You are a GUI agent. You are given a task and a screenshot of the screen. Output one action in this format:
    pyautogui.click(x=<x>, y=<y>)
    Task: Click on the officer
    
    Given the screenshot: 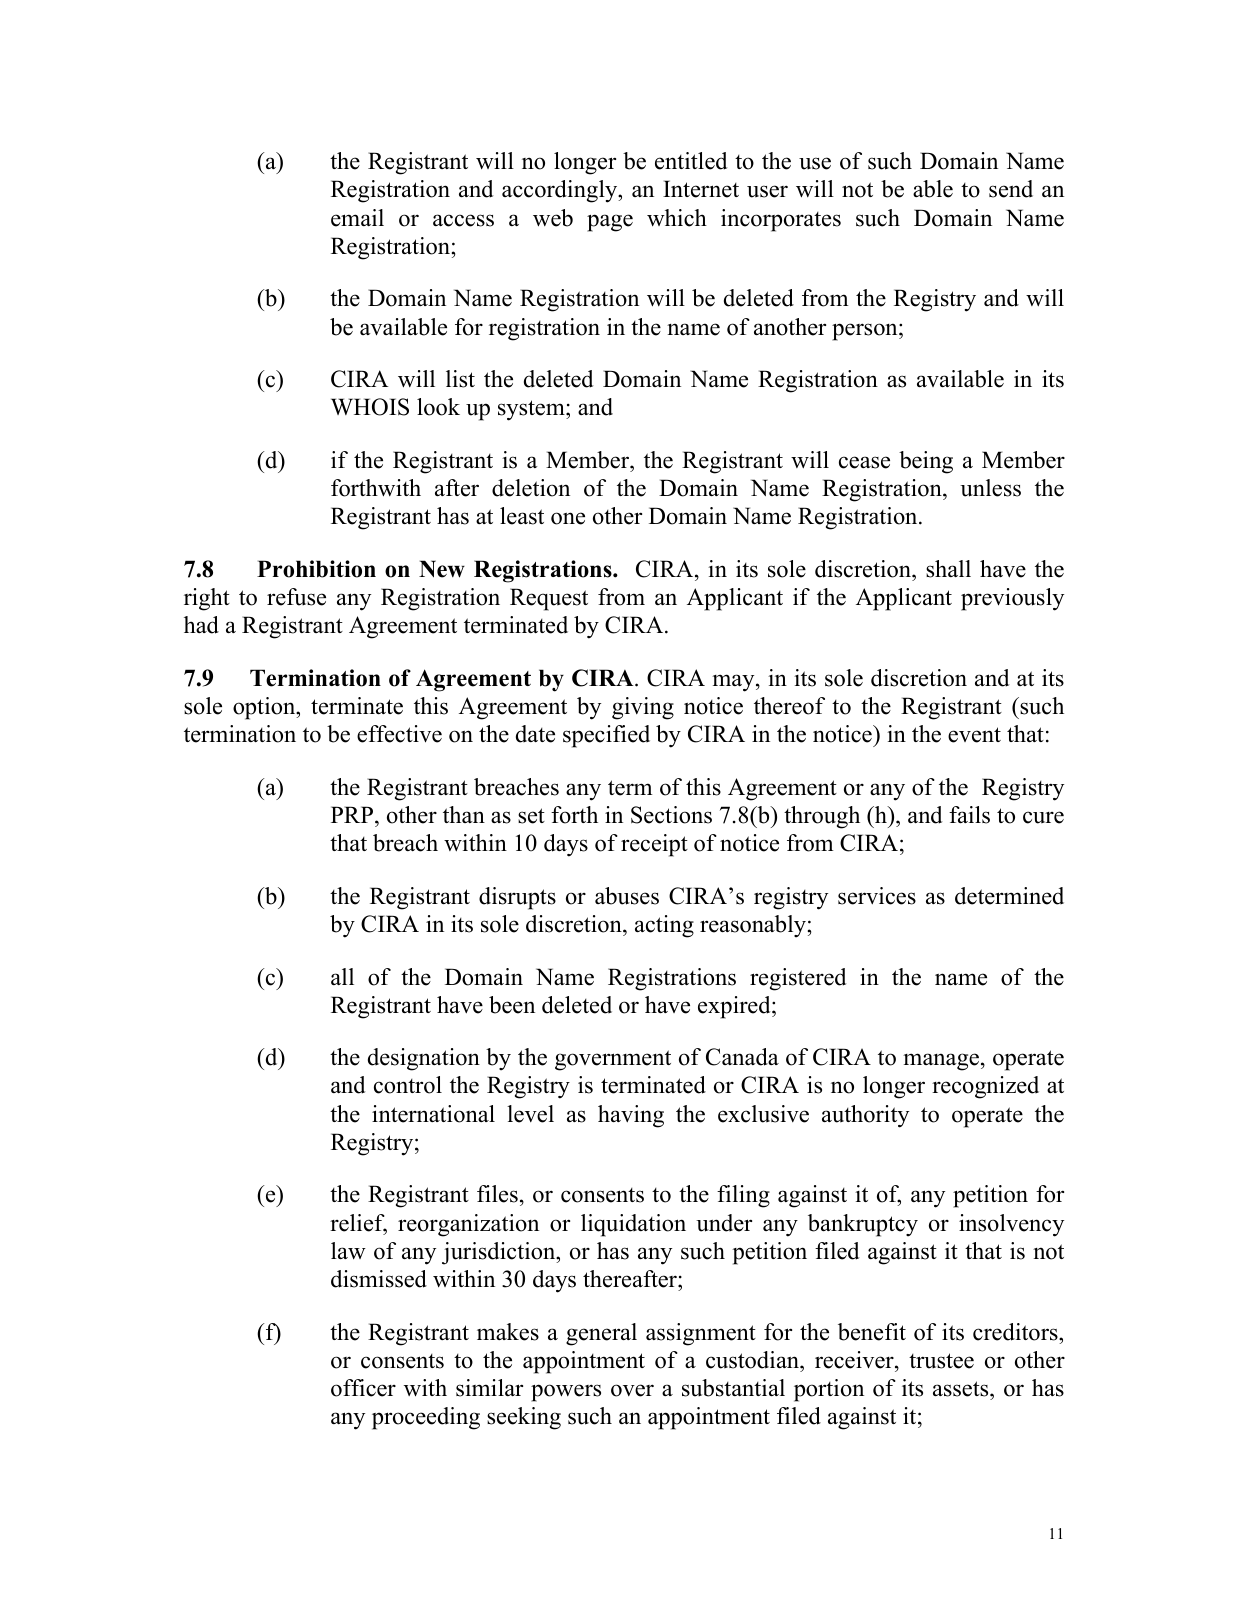 What is the action you would take?
    pyautogui.click(x=363, y=1388)
